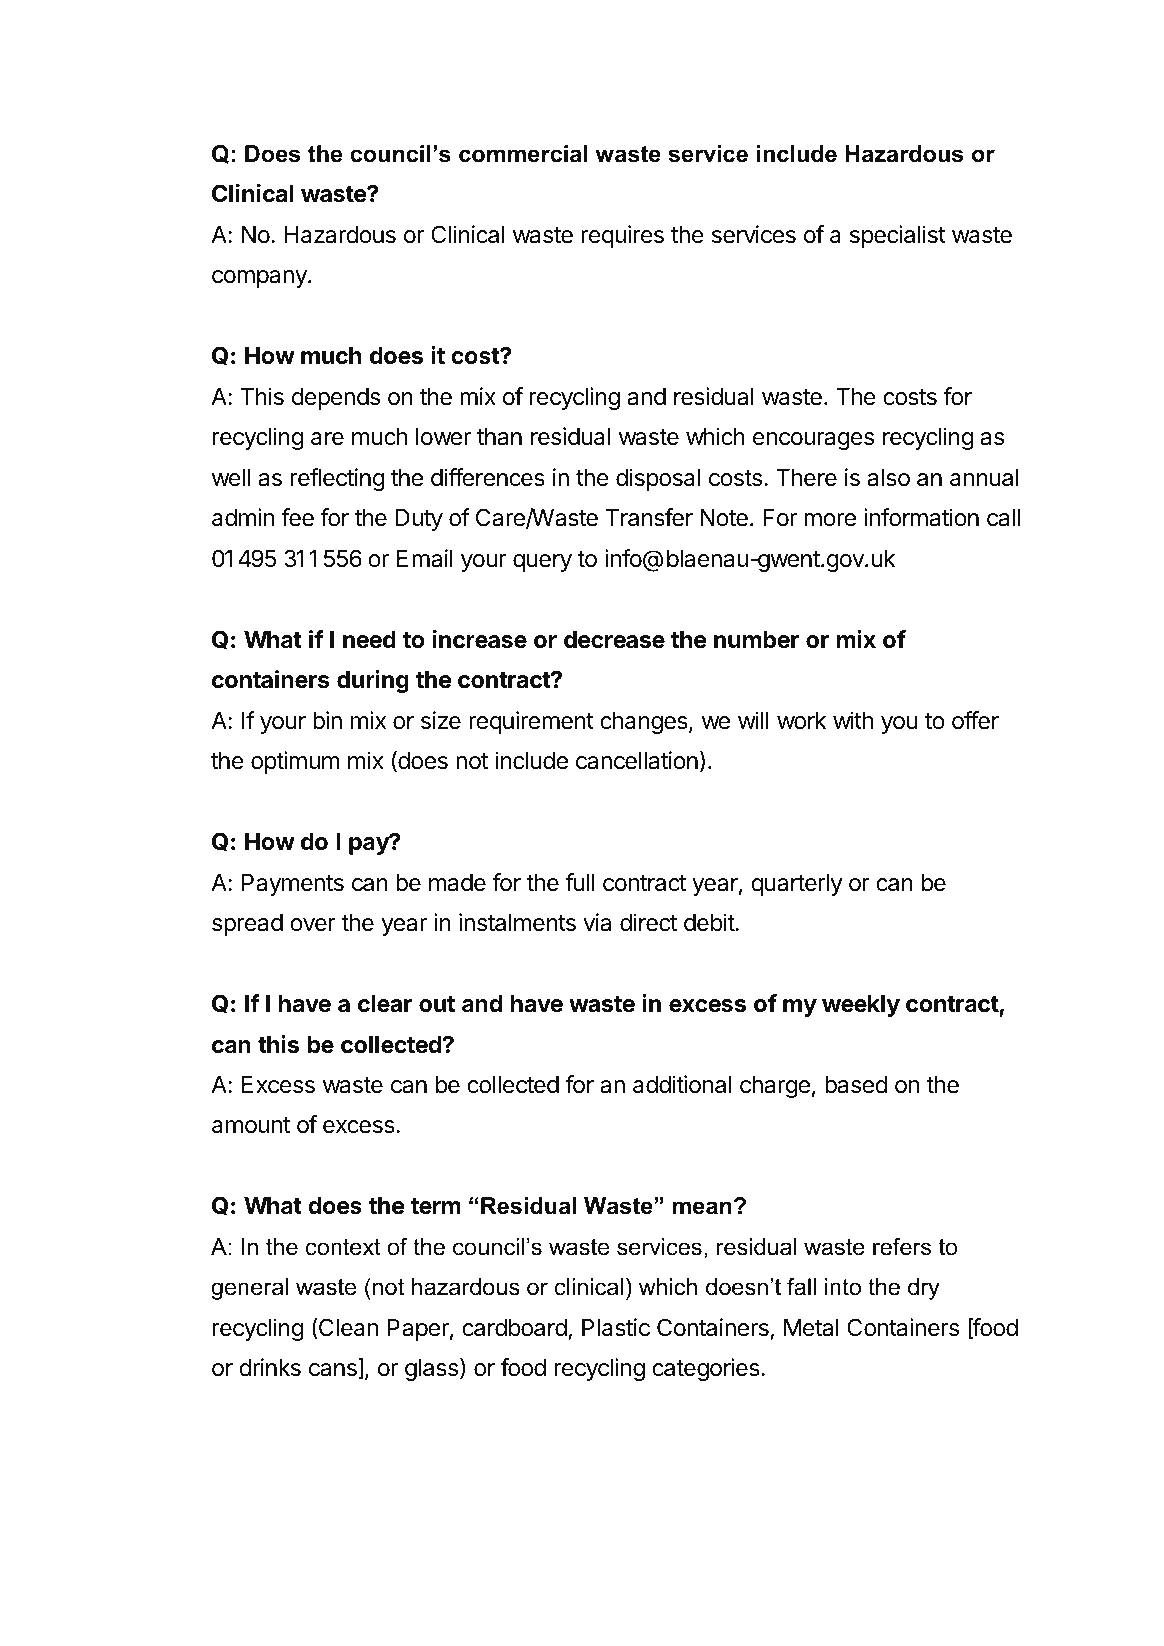 Image resolution: width=1164 pixels, height=1646 pixels. I want to click on reflecting, so click(338, 479).
